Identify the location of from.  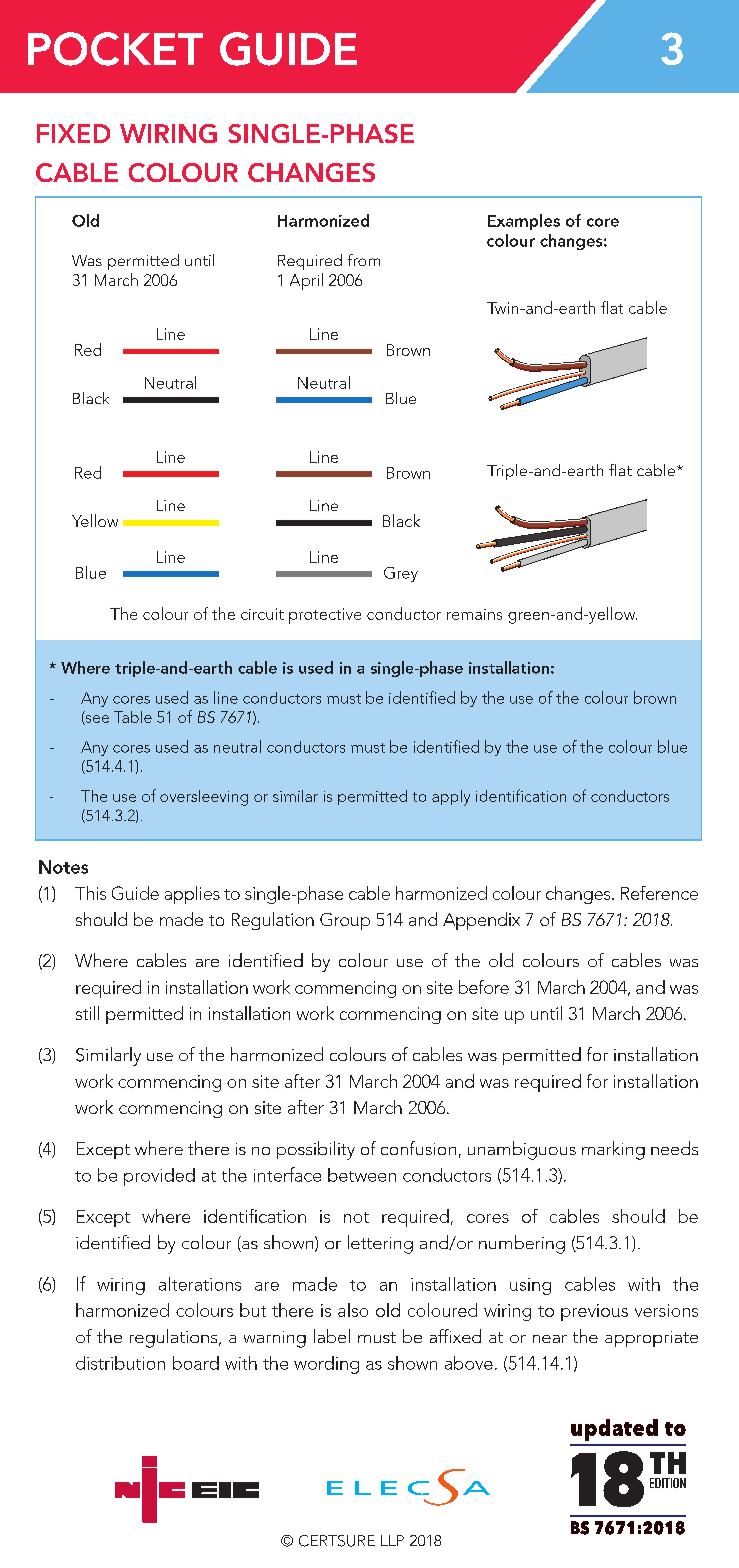
(364, 260).
